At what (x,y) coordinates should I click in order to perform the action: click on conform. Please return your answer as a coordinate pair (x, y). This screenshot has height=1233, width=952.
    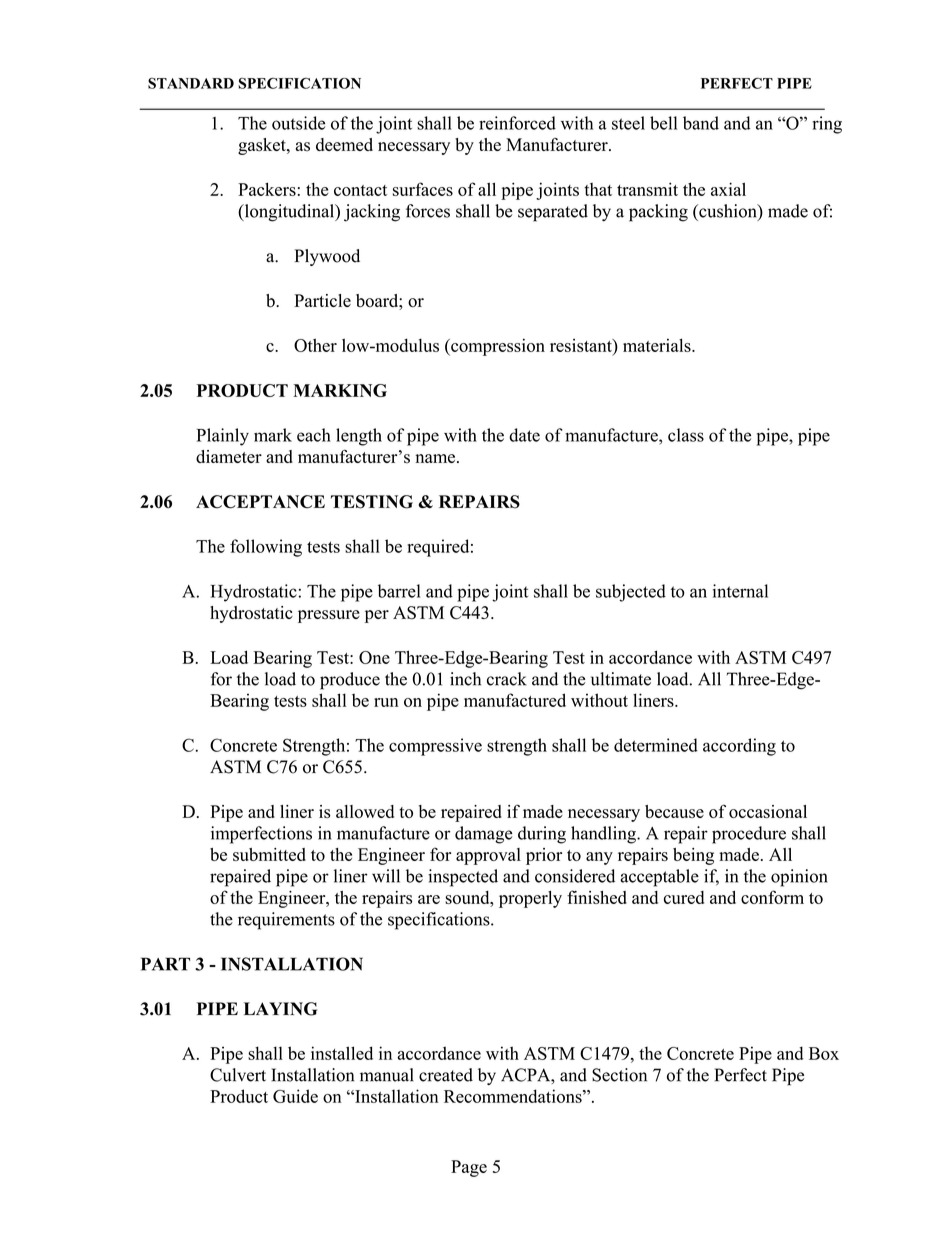
    Looking at the image, I should click on (772, 897).
